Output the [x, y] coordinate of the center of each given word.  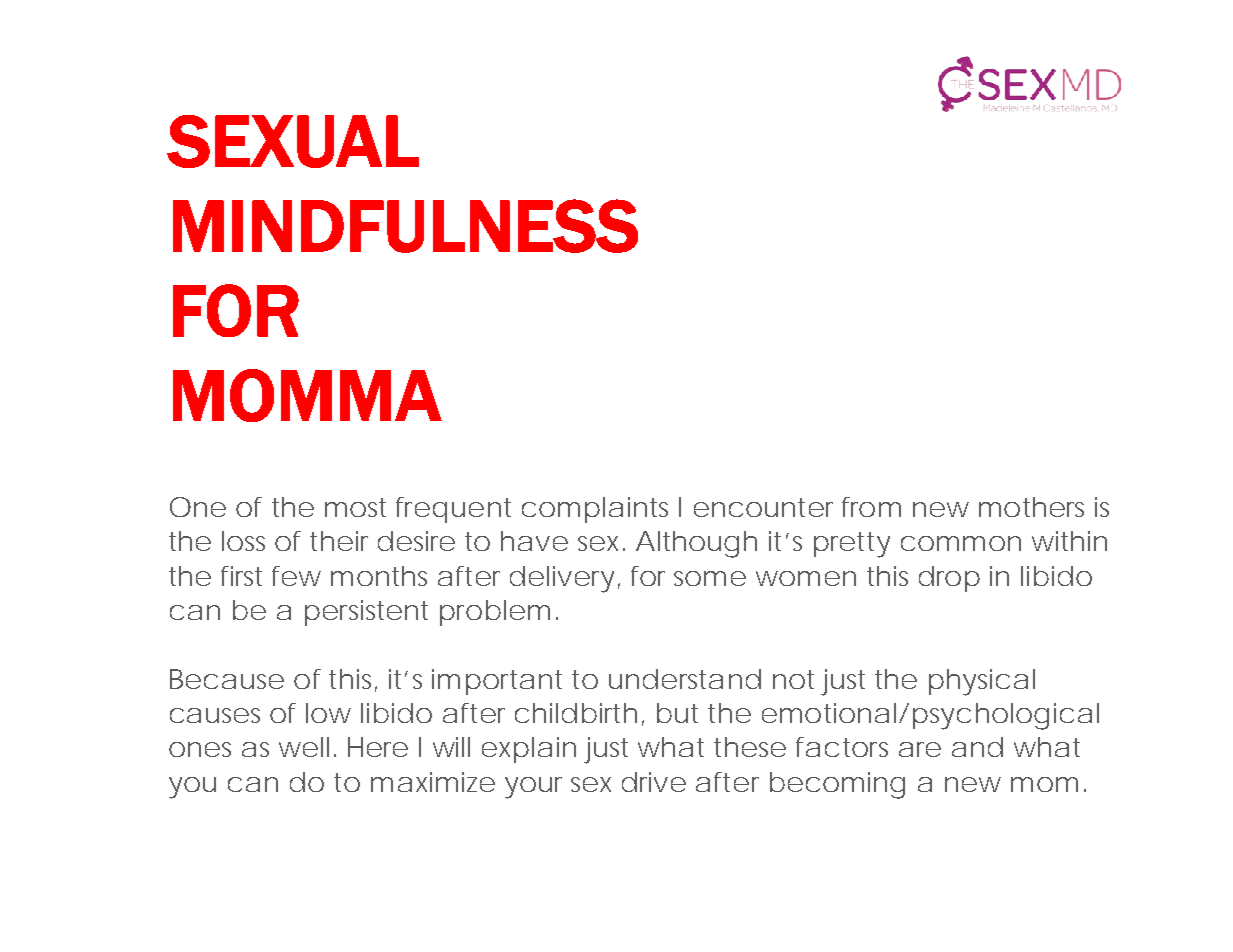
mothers [1031, 507]
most [355, 507]
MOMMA [307, 395]
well [304, 747]
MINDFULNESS [405, 226]
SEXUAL [293, 141]
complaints [595, 510]
